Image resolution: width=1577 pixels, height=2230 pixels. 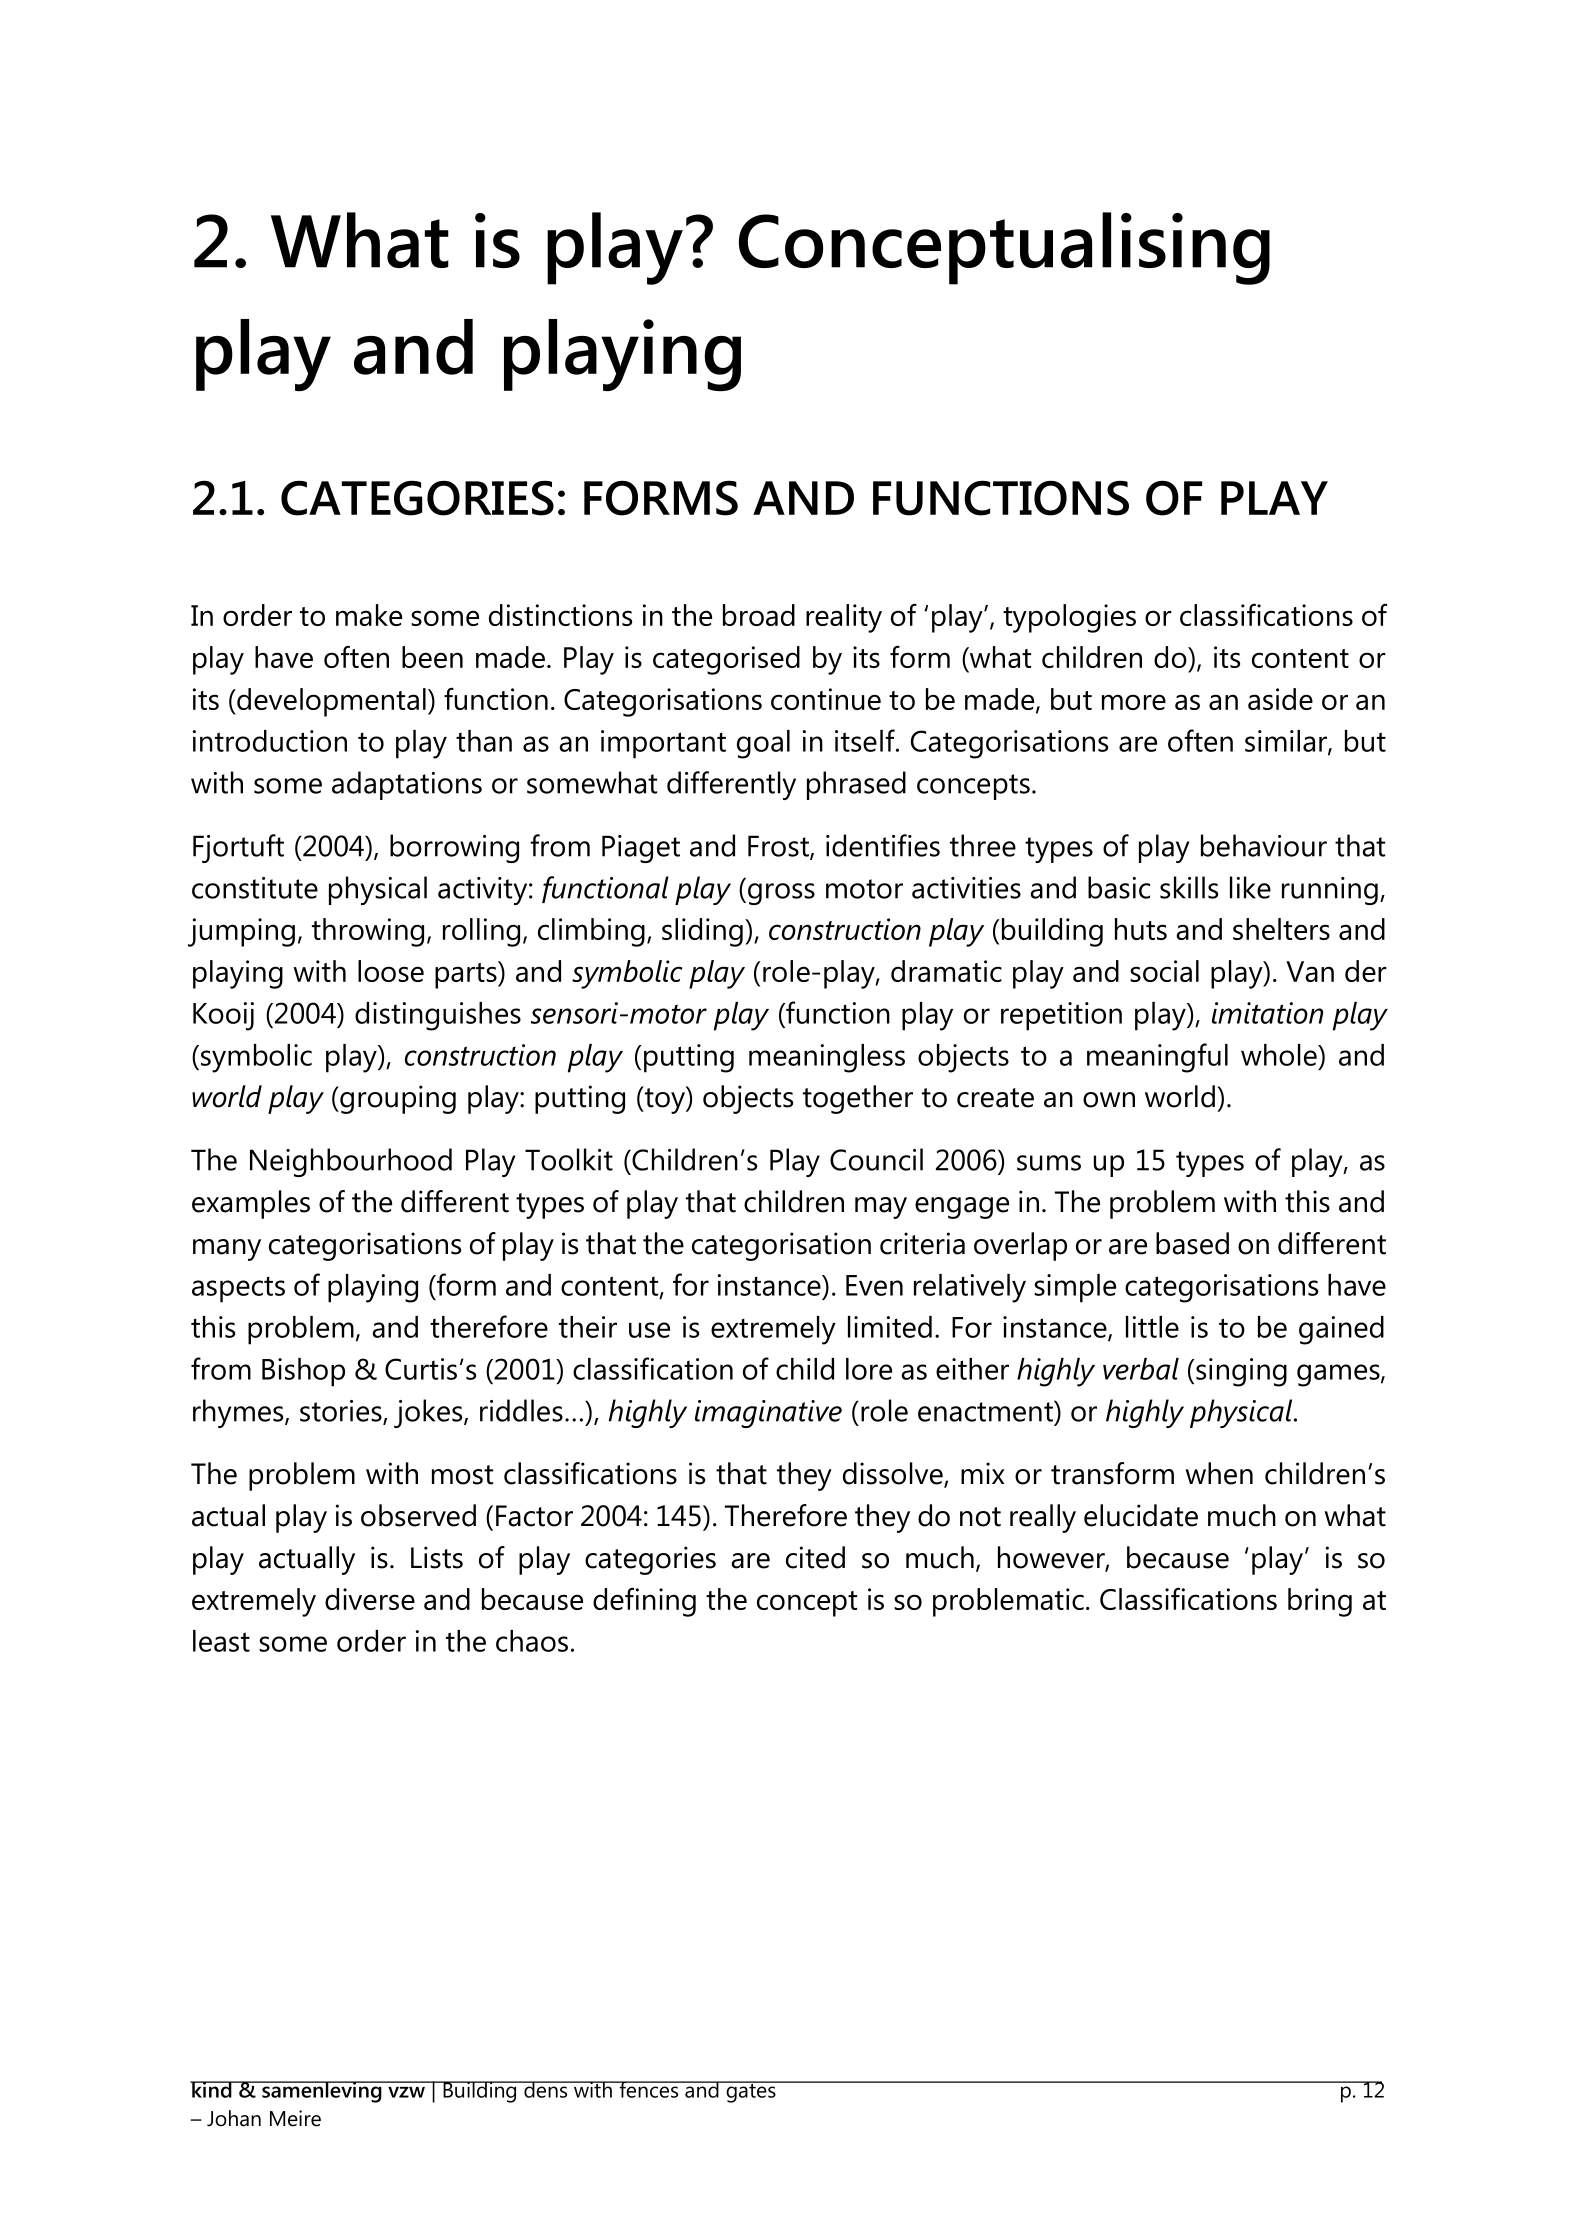 What do you see at coordinates (1164, 971) in the document?
I see `social` at bounding box center [1164, 971].
